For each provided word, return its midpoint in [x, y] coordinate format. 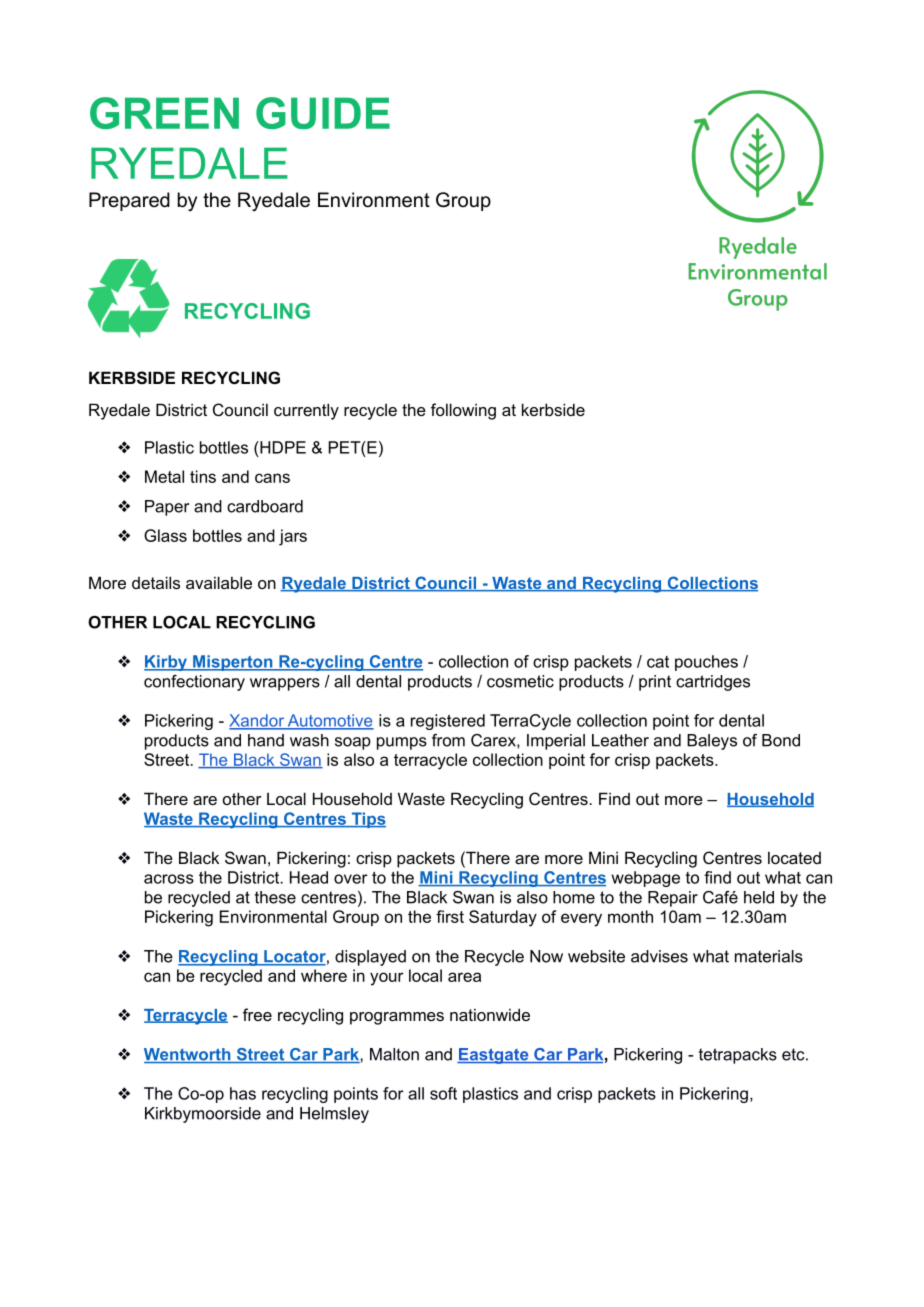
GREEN [164, 113]
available [219, 582]
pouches [706, 663]
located [794, 857]
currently [306, 411]
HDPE [282, 447]
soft [443, 1093]
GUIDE [323, 113]
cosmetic [520, 681]
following [463, 411]
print [655, 683]
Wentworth [188, 1055]
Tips [367, 820]
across [169, 879]
